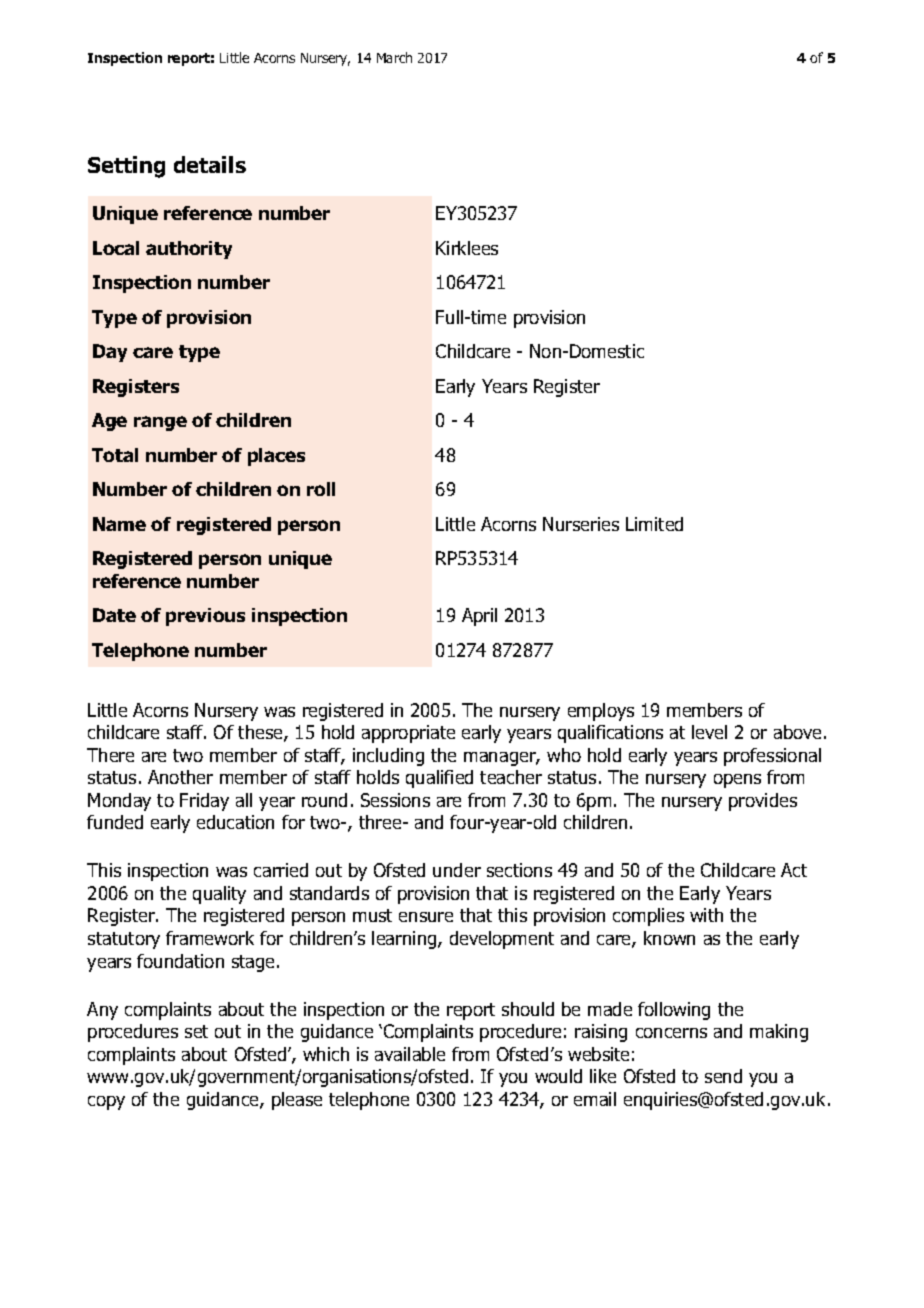  What do you see at coordinates (210, 164) in the screenshot?
I see `details` at bounding box center [210, 164].
